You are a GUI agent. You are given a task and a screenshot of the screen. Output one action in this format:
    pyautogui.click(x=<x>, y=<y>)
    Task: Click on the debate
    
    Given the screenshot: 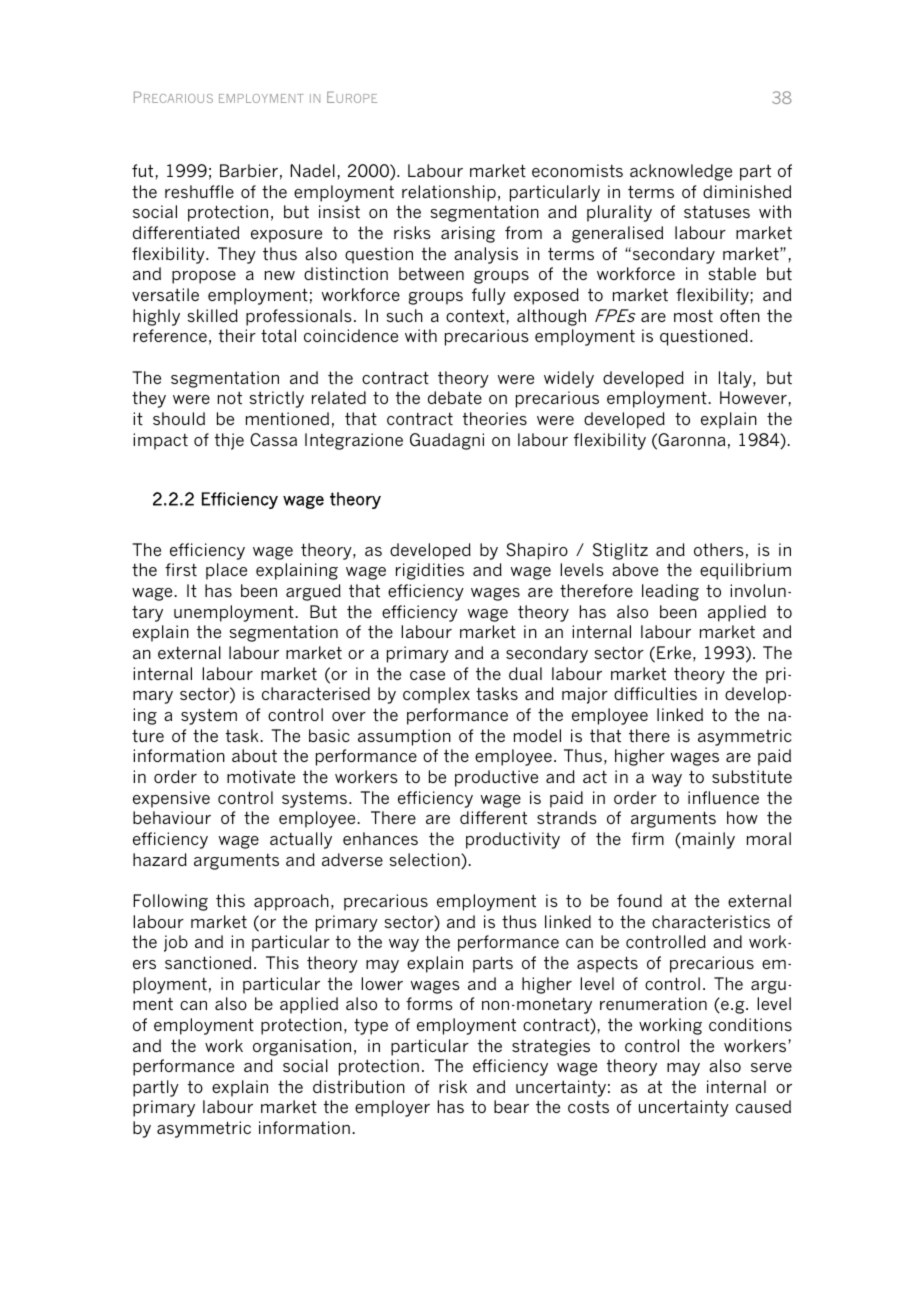 What is the action you would take?
    pyautogui.click(x=455, y=398)
